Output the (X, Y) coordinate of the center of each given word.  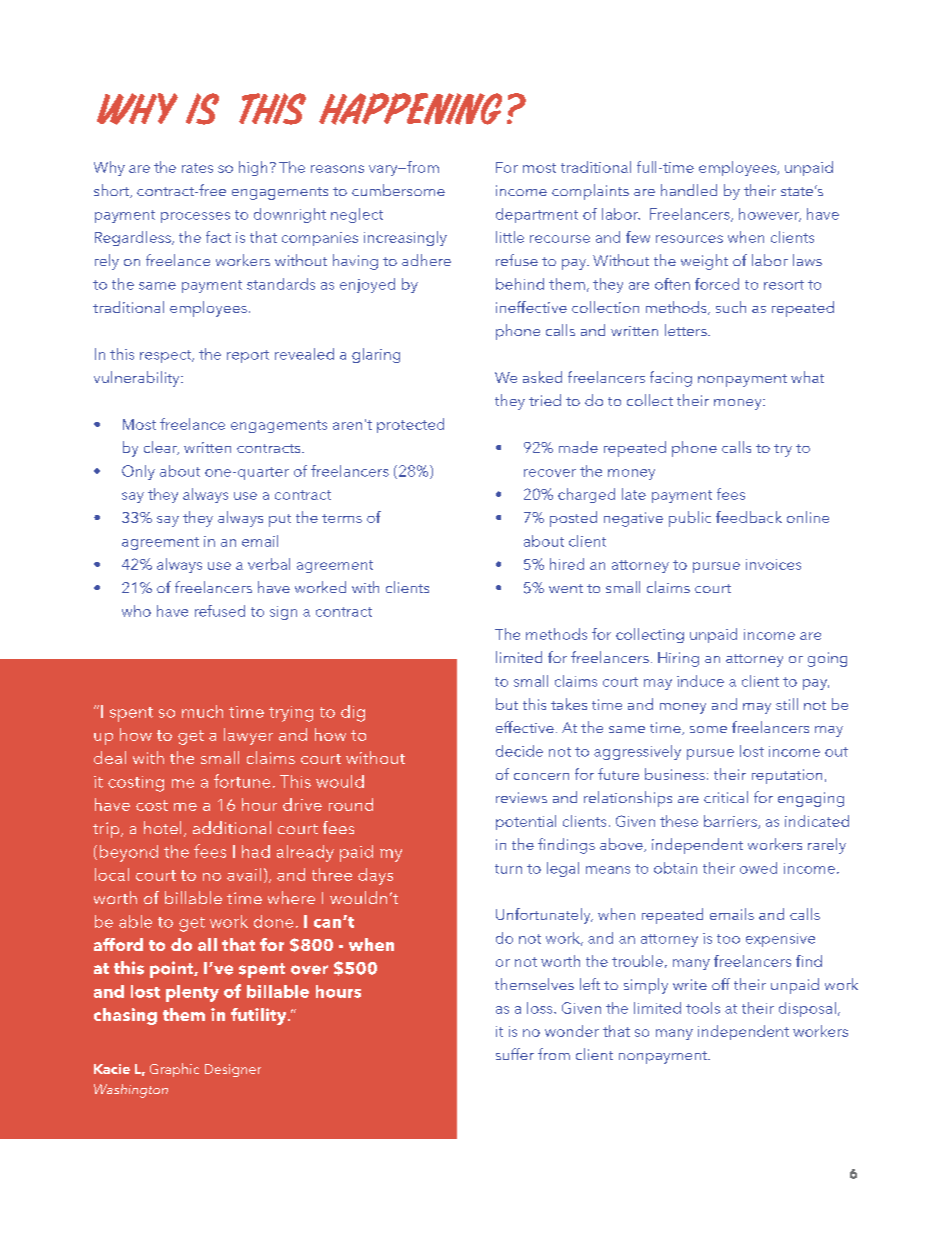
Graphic (174, 1070)
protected (410, 425)
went (566, 588)
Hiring (678, 659)
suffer (515, 1054)
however (770, 215)
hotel (162, 827)
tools (703, 1008)
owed (758, 868)
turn (508, 869)
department (537, 215)
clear (161, 448)
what (807, 377)
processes (195, 217)
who (136, 611)
